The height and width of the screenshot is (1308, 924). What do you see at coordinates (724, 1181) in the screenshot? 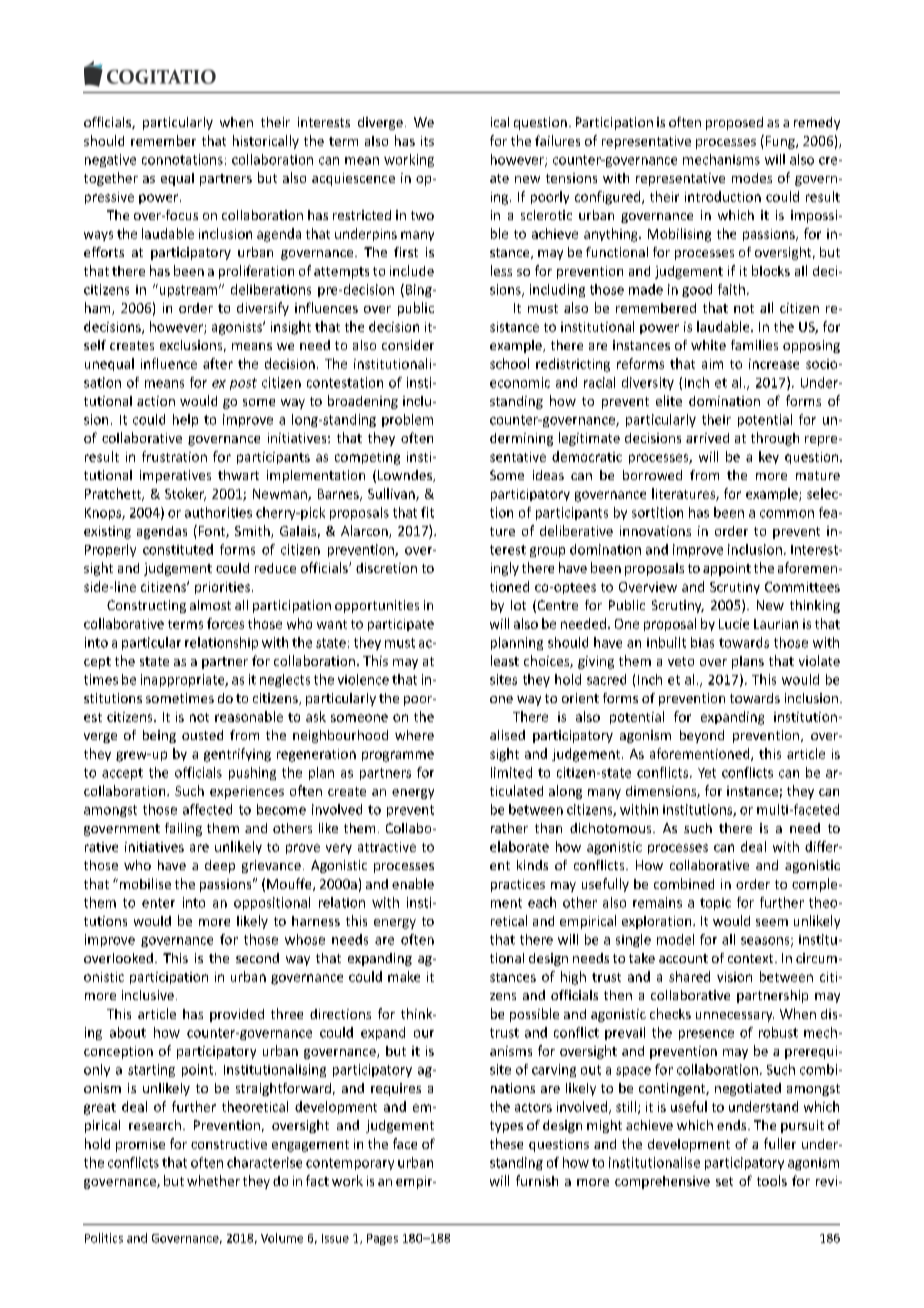
I see `set` at bounding box center [724, 1181].
